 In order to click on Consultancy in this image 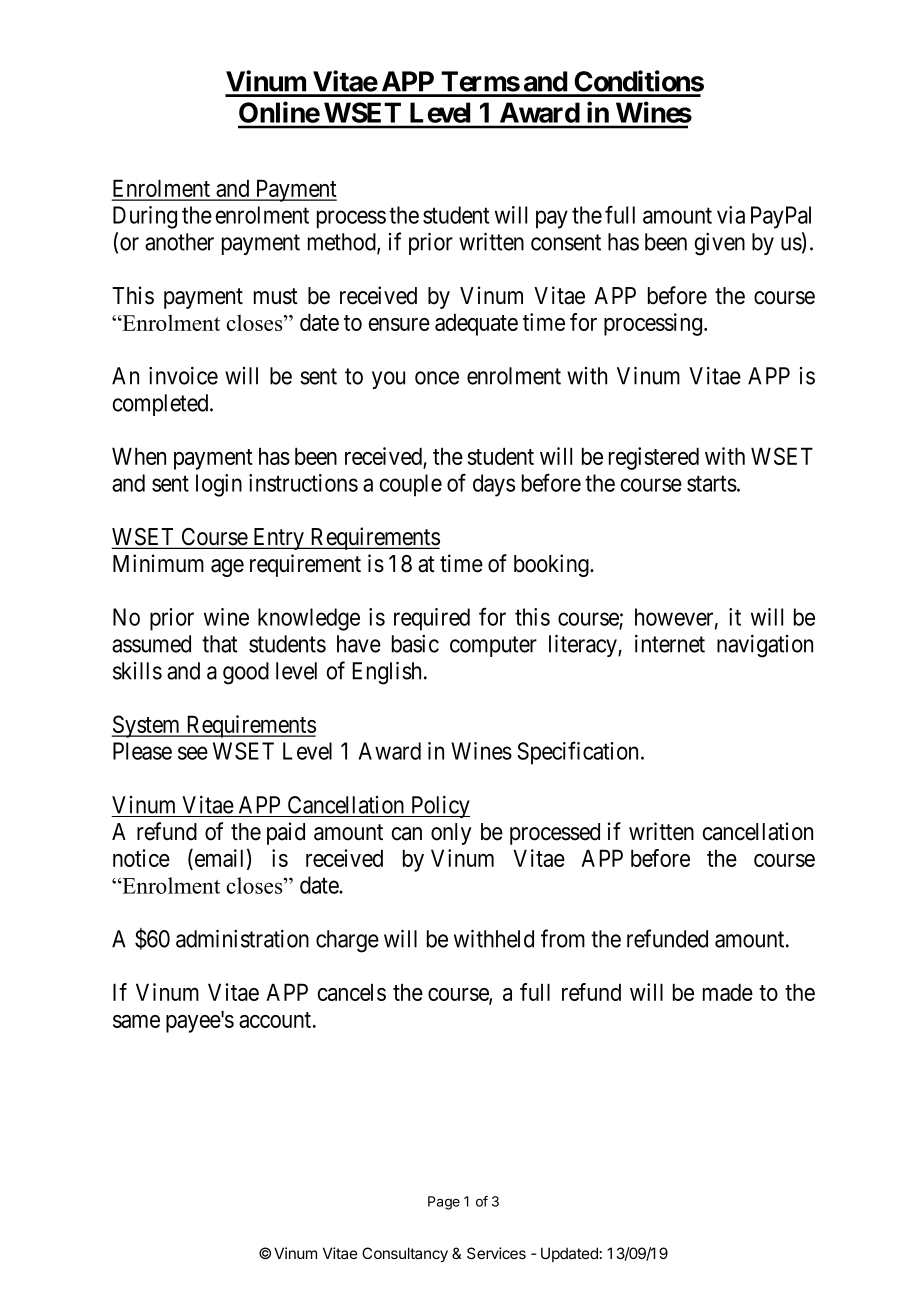, I will do `click(405, 1254)`.
